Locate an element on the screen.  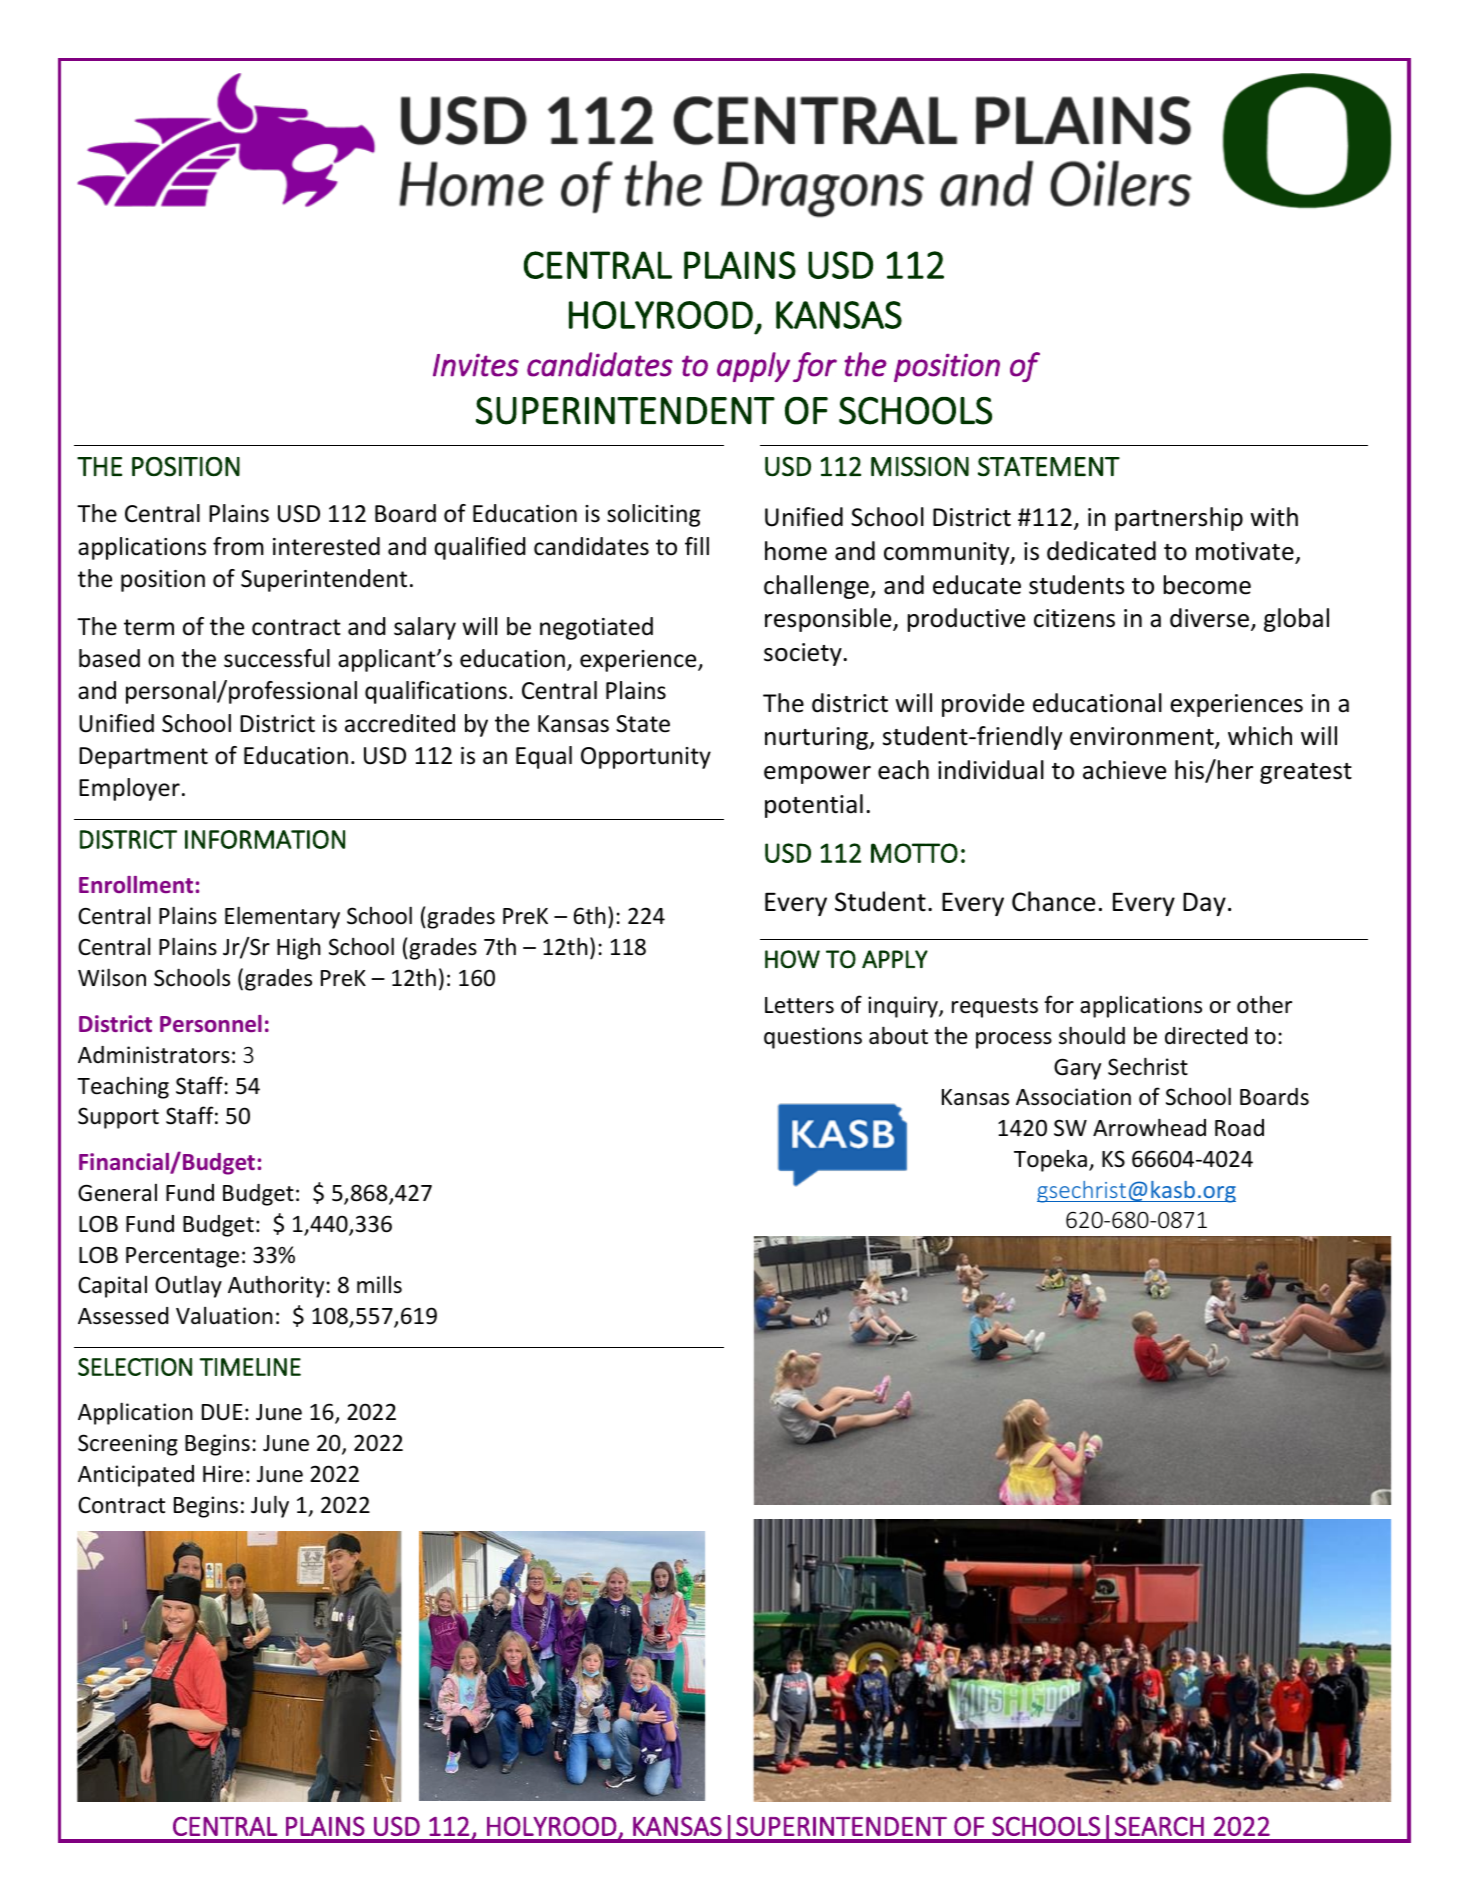
soliciting is located at coordinates (653, 515).
